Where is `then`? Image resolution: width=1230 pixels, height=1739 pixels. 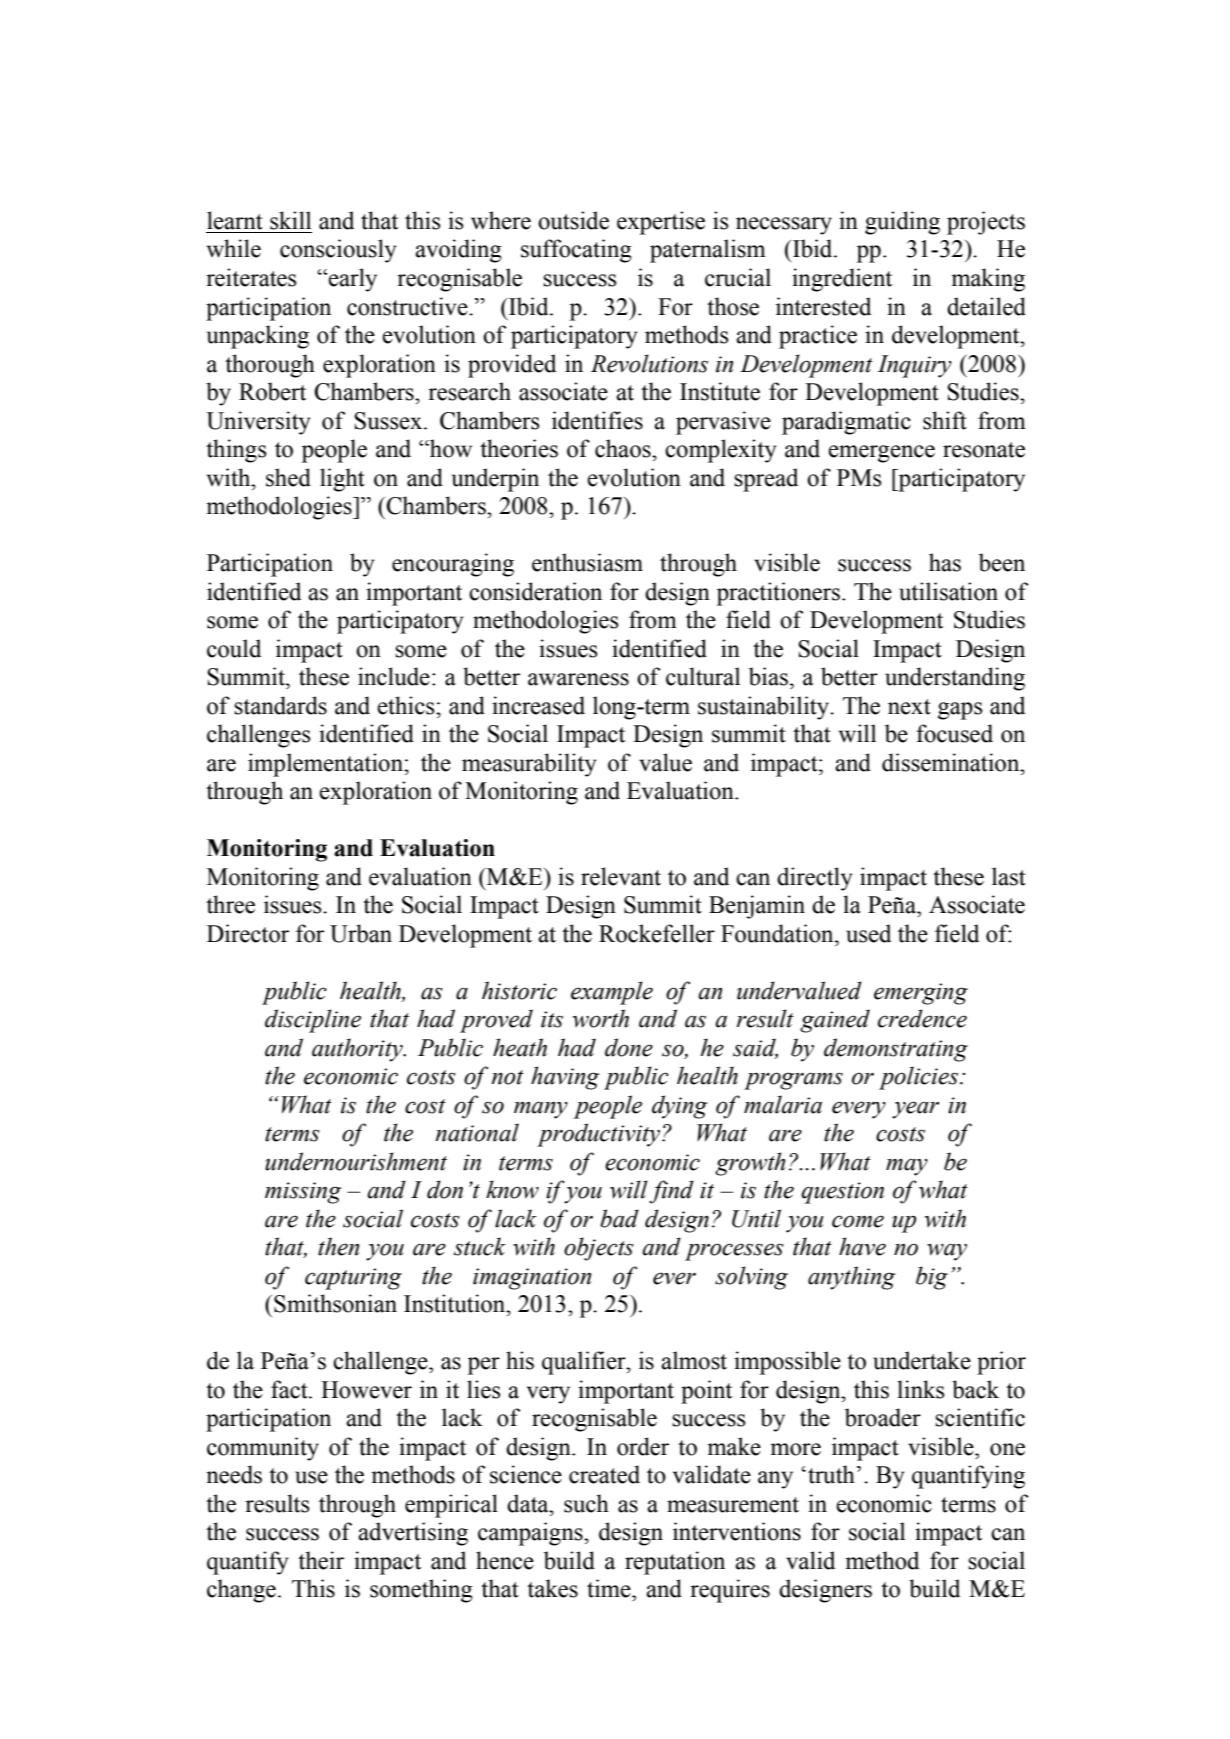 then is located at coordinates (338, 1246).
